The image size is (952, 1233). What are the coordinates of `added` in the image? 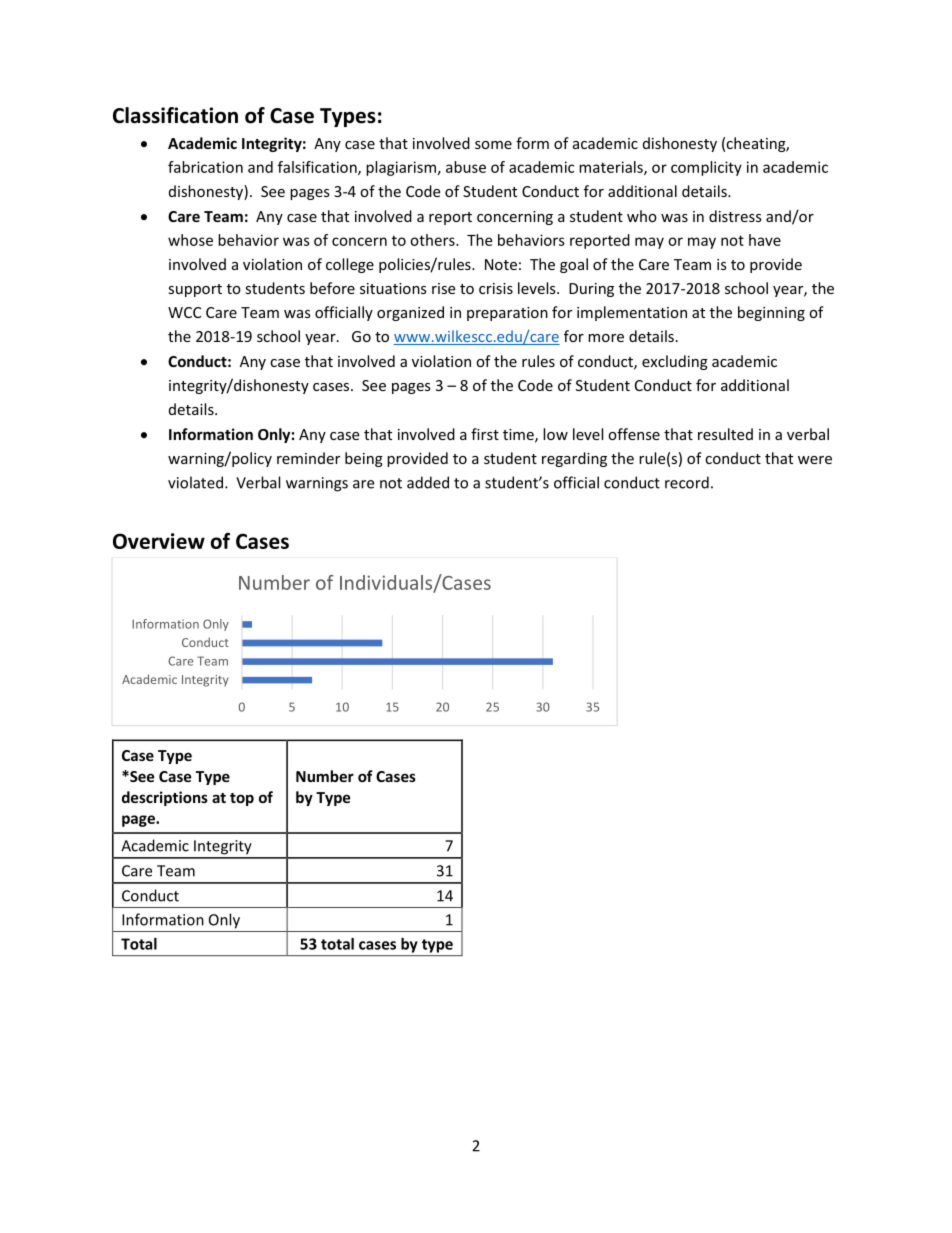 It's located at (428, 482).
